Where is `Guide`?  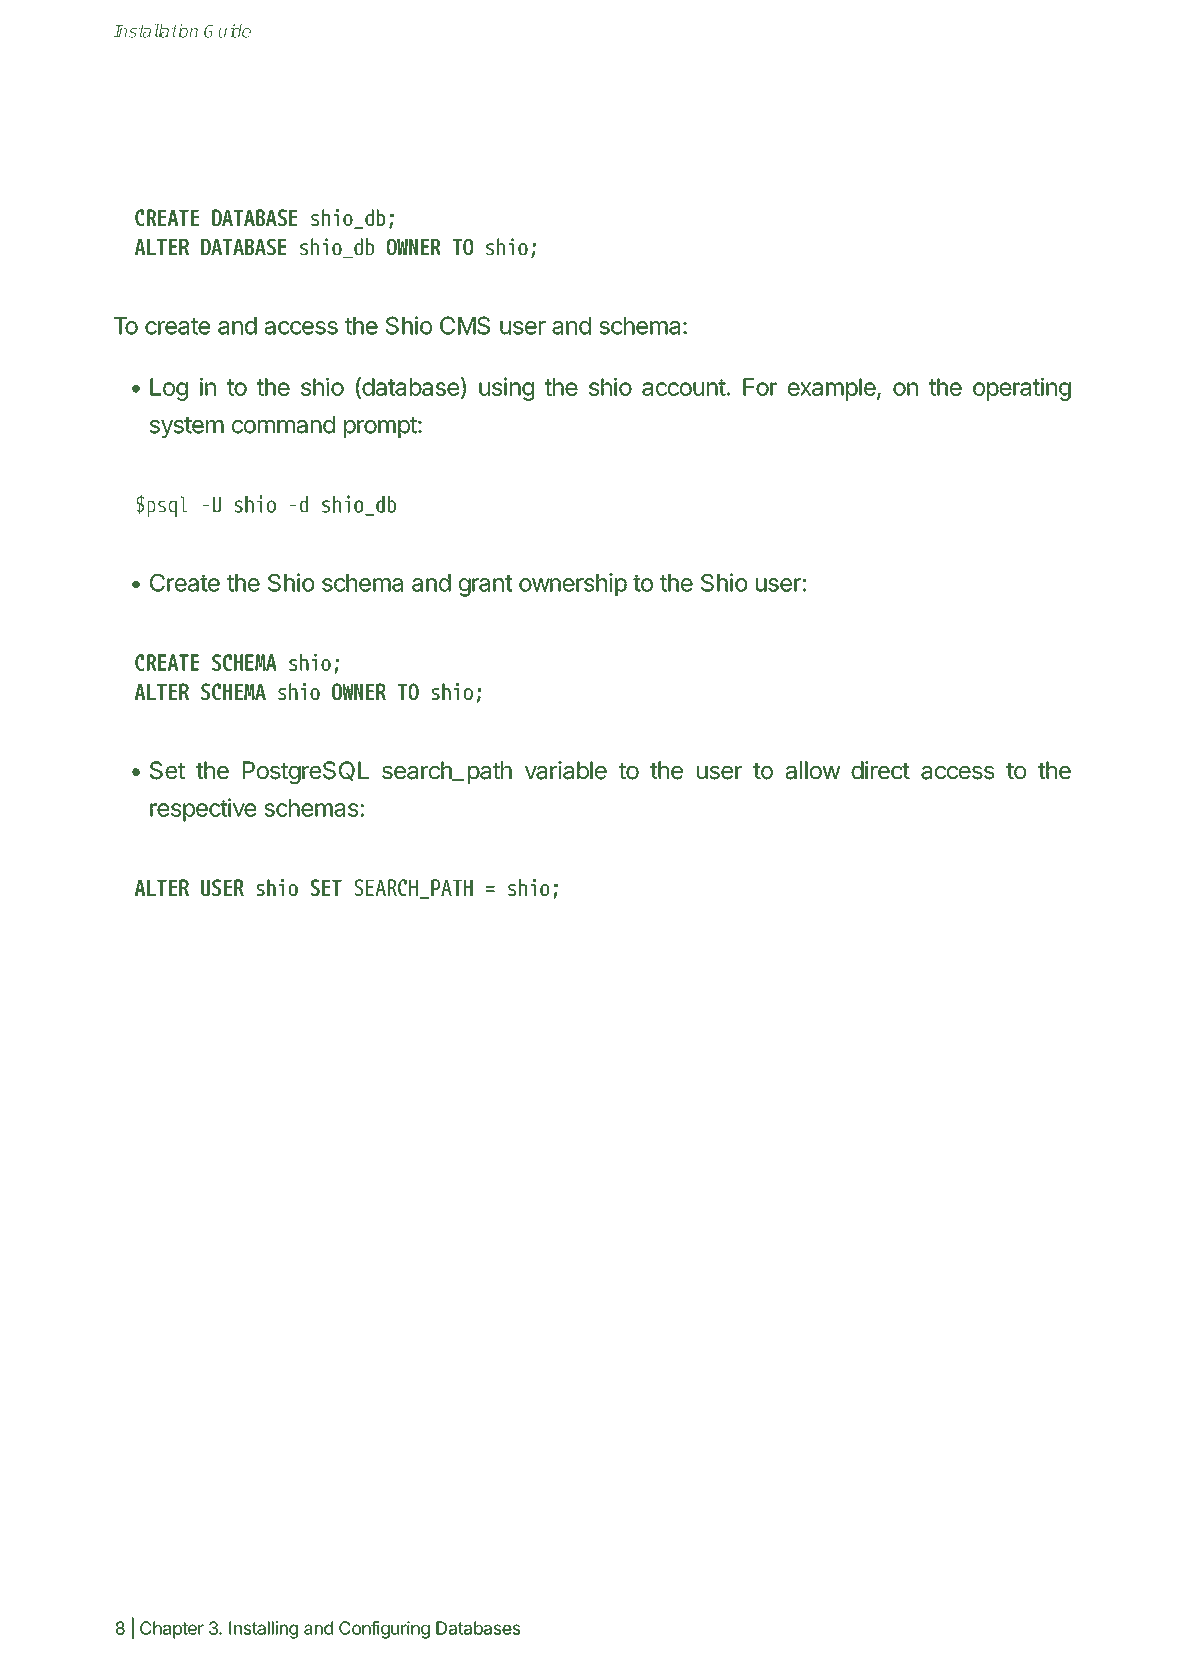 Guide is located at coordinates (227, 31).
